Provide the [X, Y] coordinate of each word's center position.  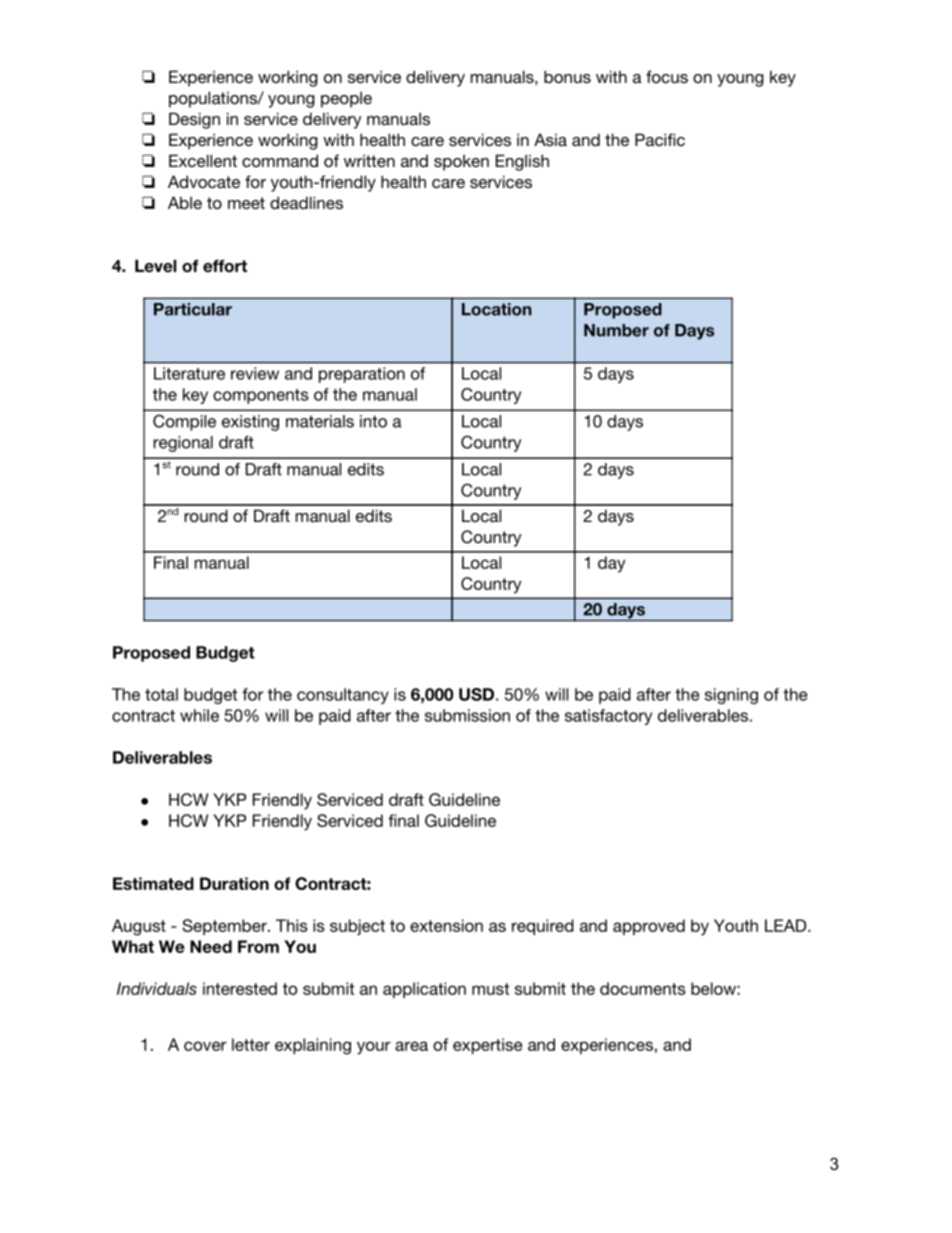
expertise [488, 1046]
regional [183, 444]
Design [194, 120]
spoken [461, 162]
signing [731, 696]
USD [476, 694]
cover [205, 1046]
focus [667, 76]
